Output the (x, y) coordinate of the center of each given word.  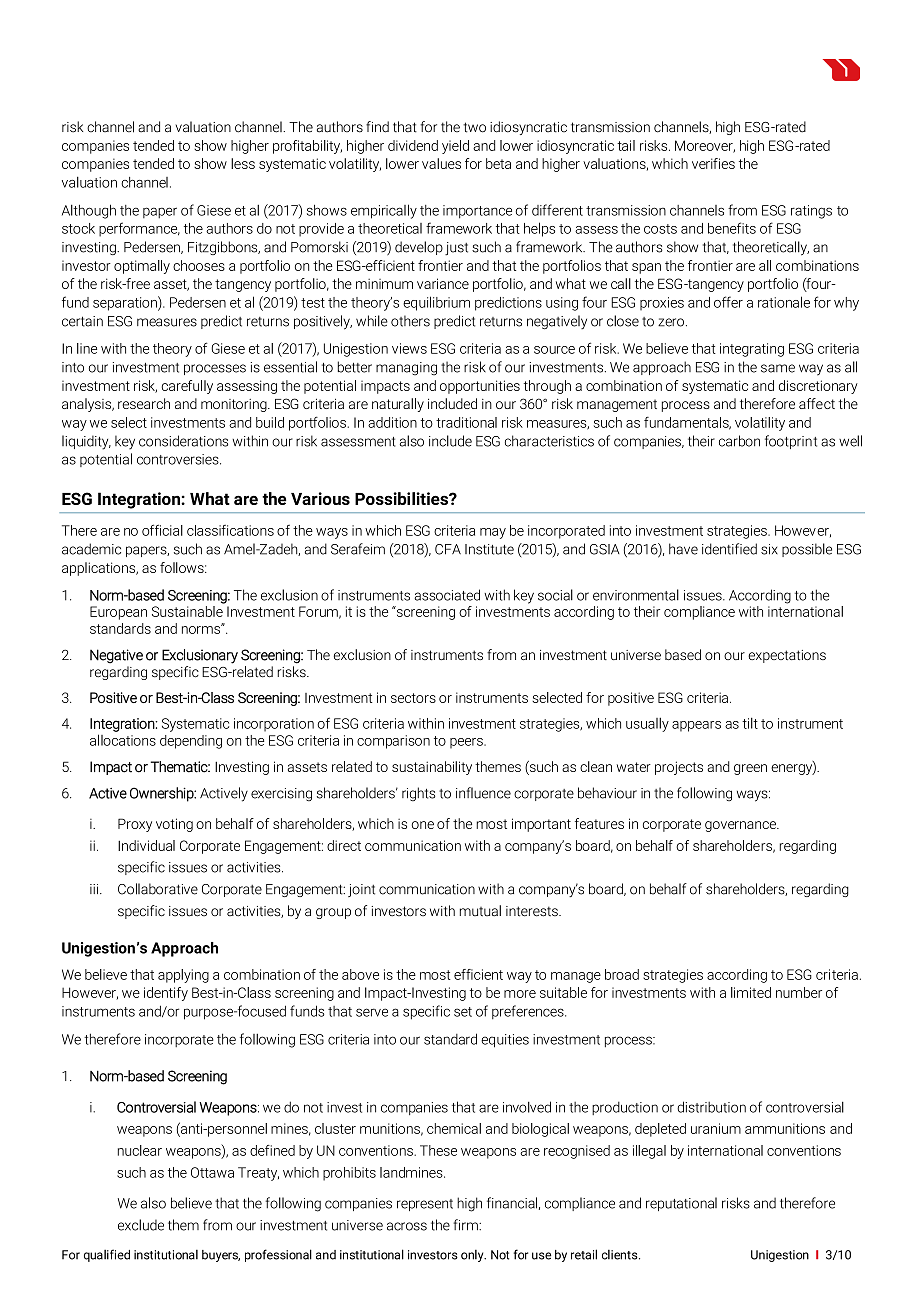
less (243, 163)
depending (191, 742)
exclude (141, 1225)
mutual (480, 911)
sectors (413, 698)
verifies (713, 163)
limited (751, 992)
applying (183, 976)
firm (466, 1225)
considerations (183, 441)
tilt (750, 723)
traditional (466, 422)
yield (455, 147)
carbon (739, 441)
